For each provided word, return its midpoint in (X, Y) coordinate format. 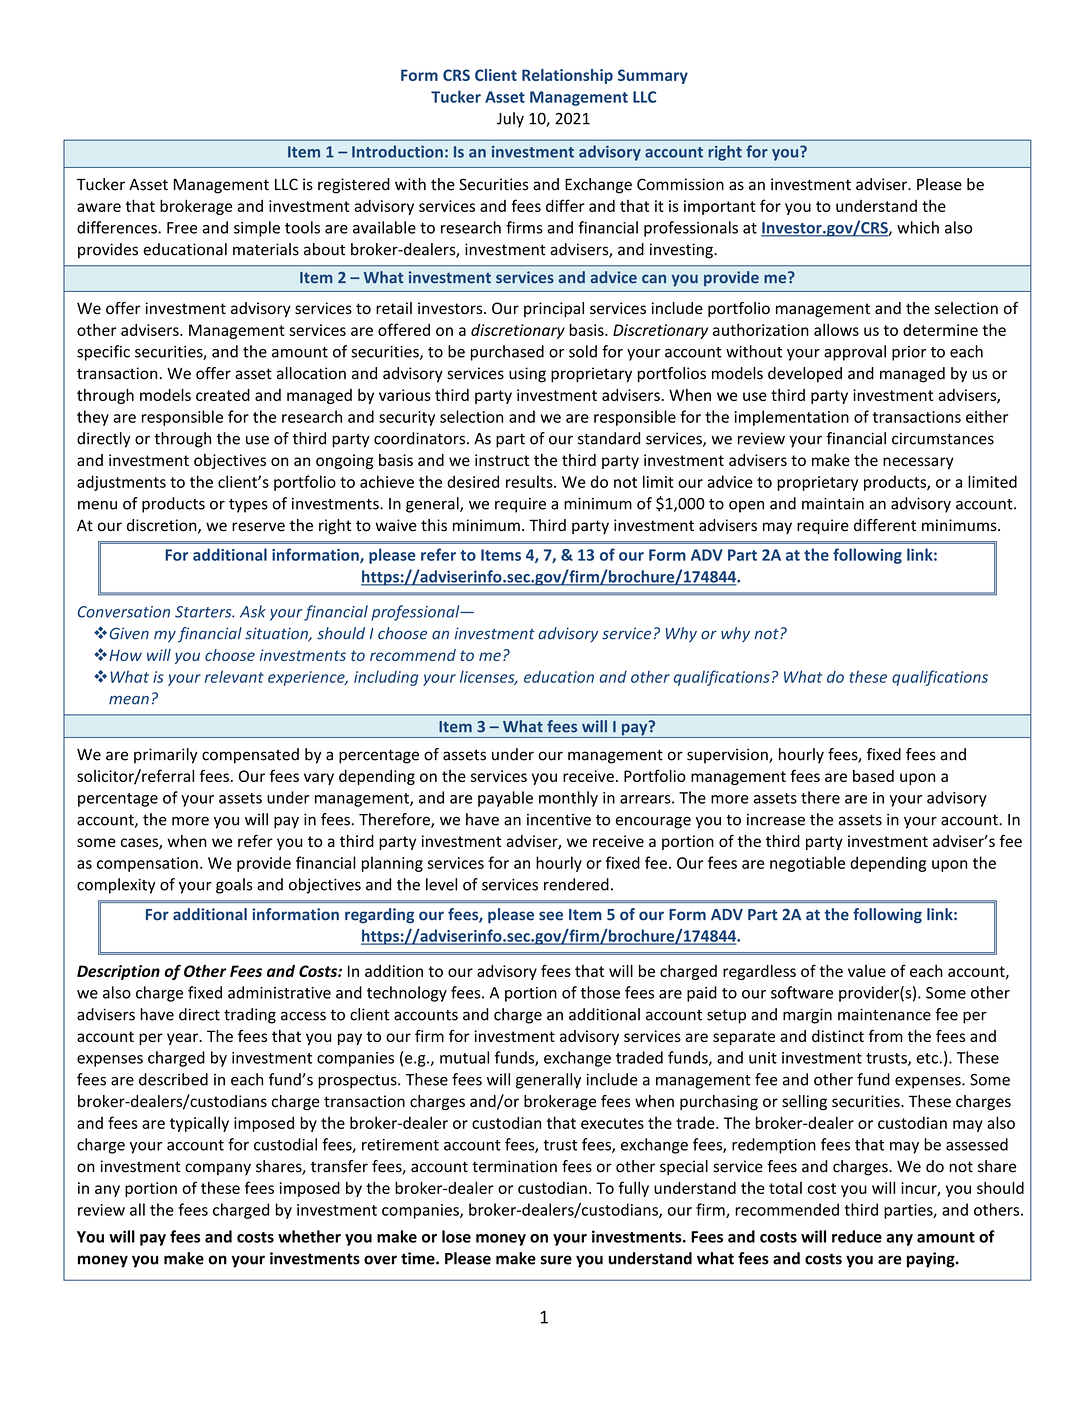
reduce (857, 1236)
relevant (234, 676)
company (218, 1169)
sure (556, 1260)
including (386, 678)
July (510, 120)
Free (182, 228)
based (873, 776)
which (918, 227)
